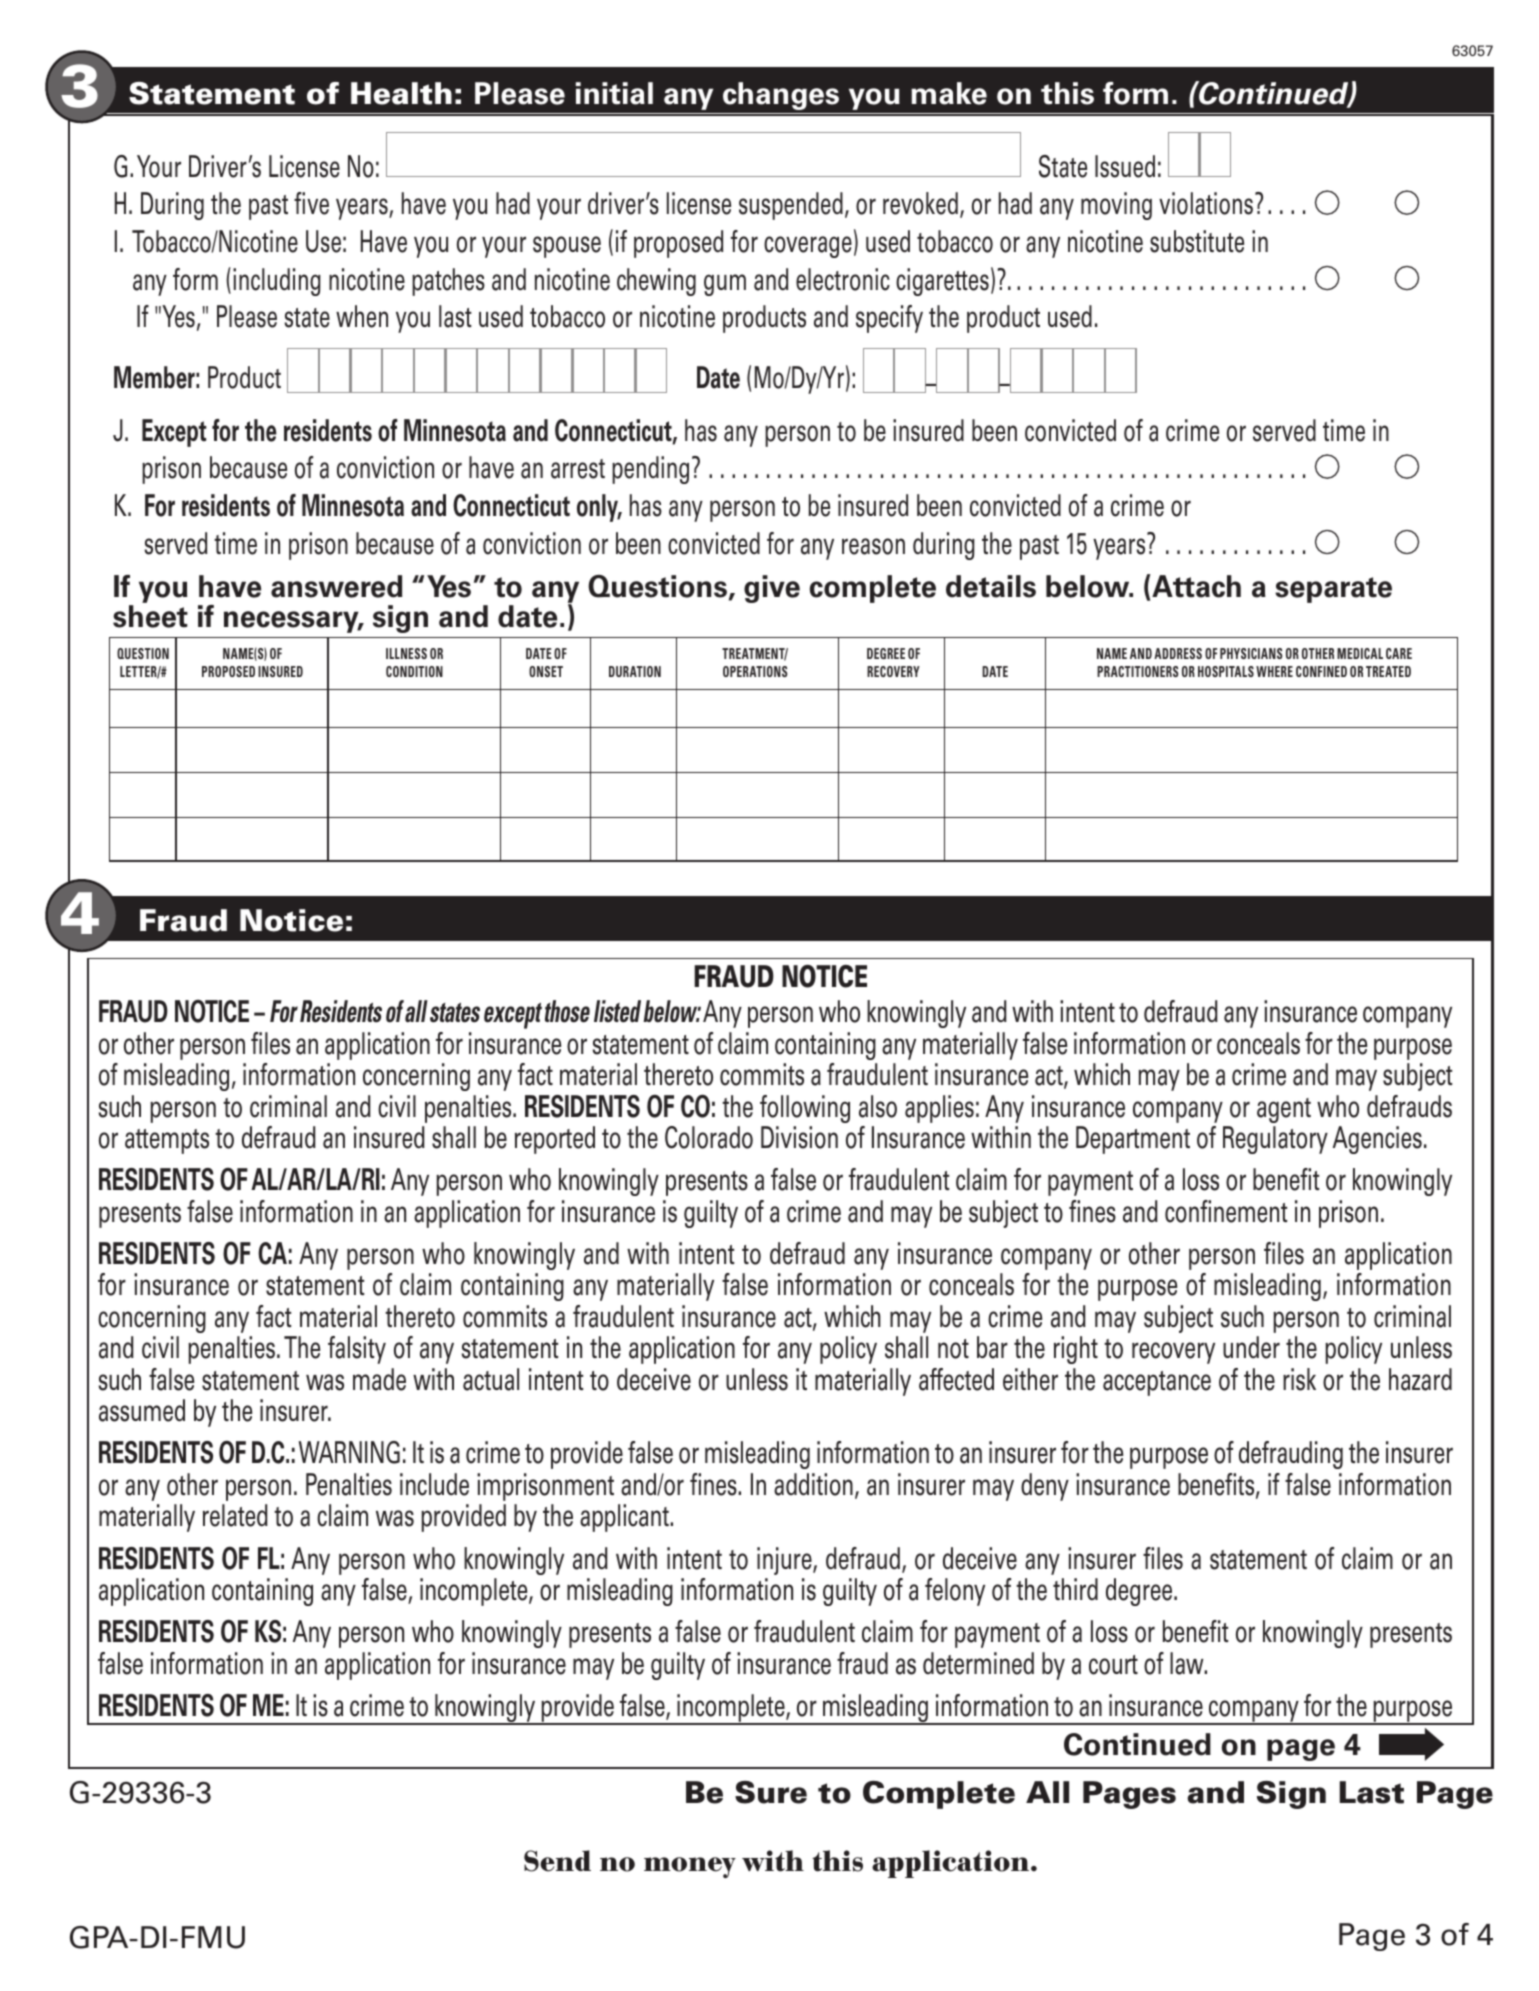 Image resolution: width=1539 pixels, height=1991 pixels. Describe the element at coordinates (414, 671) in the document. I see `CONDITION` at that location.
